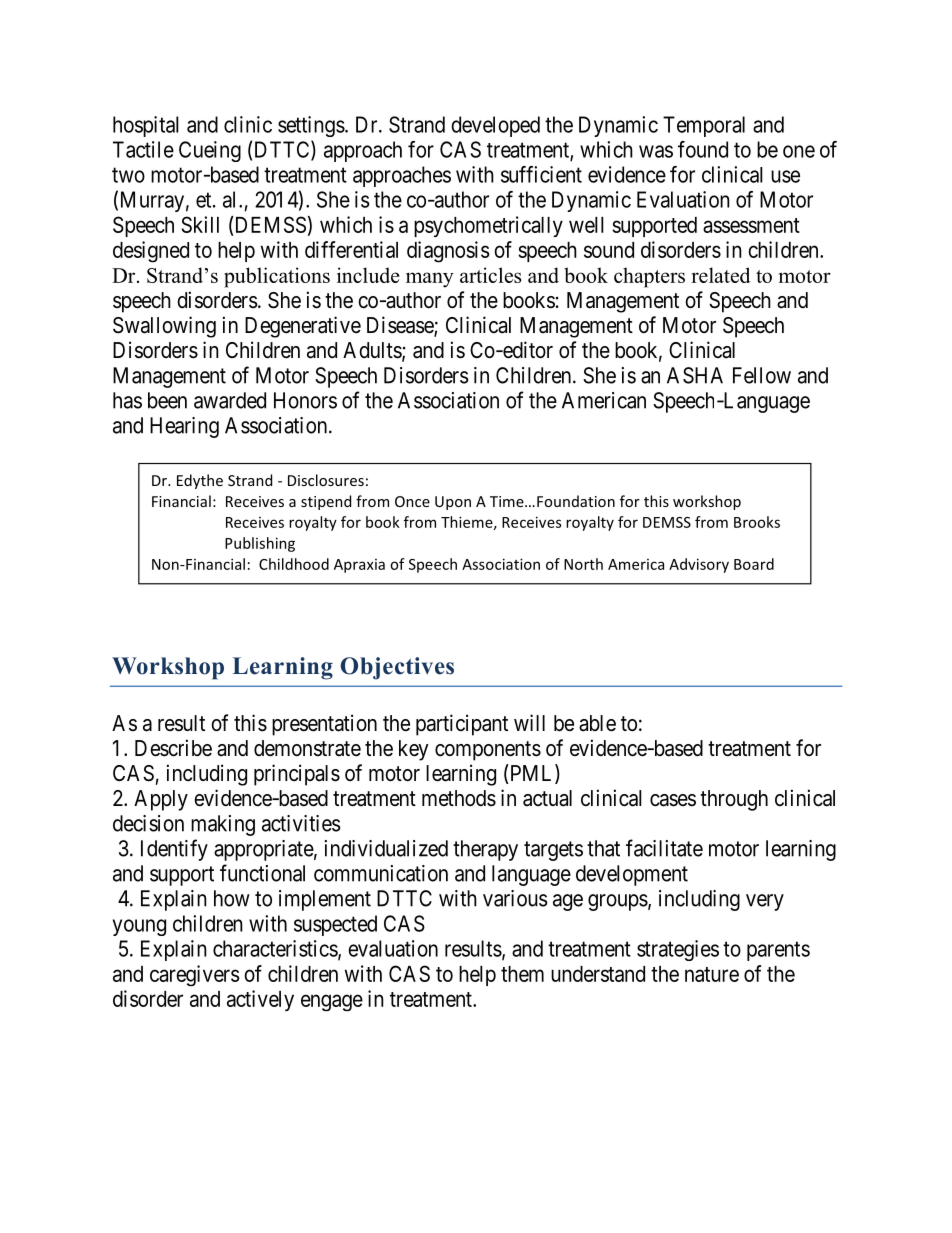  Describe the element at coordinates (695, 375) in the page. I see `ASHA` at that location.
